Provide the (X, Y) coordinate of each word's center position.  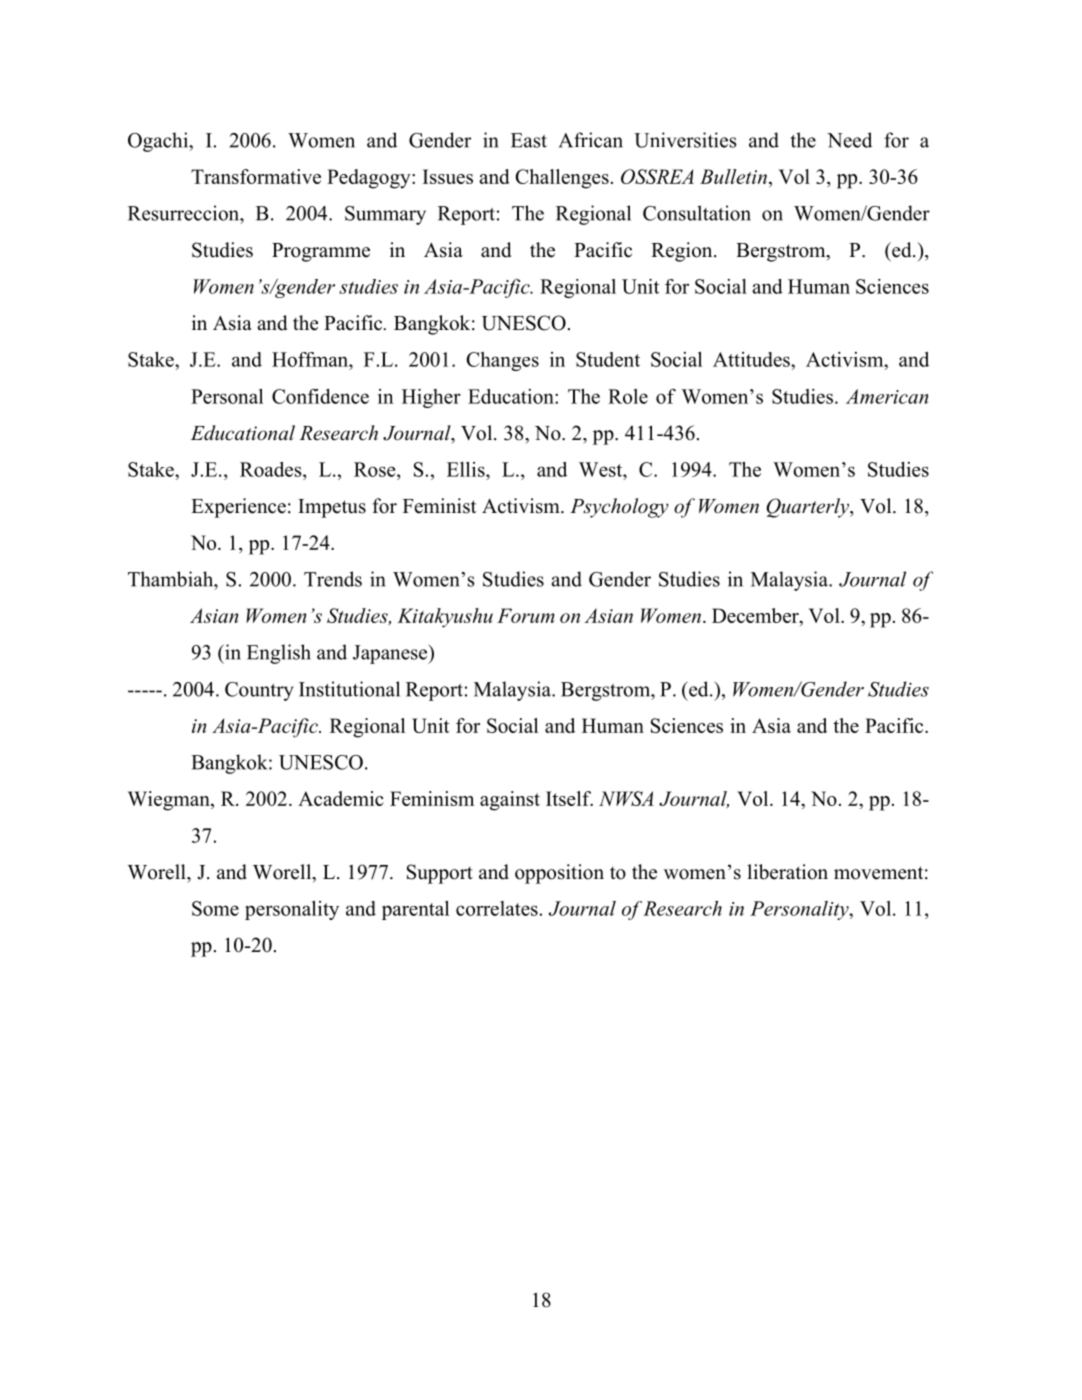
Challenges (562, 179)
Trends (333, 579)
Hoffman (311, 359)
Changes (502, 361)
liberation (787, 872)
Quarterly (808, 508)
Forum (526, 615)
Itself (569, 798)
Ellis (467, 469)
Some (215, 908)
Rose (376, 469)
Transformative (256, 176)
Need (849, 140)
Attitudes (752, 359)
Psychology (619, 508)
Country (259, 691)
